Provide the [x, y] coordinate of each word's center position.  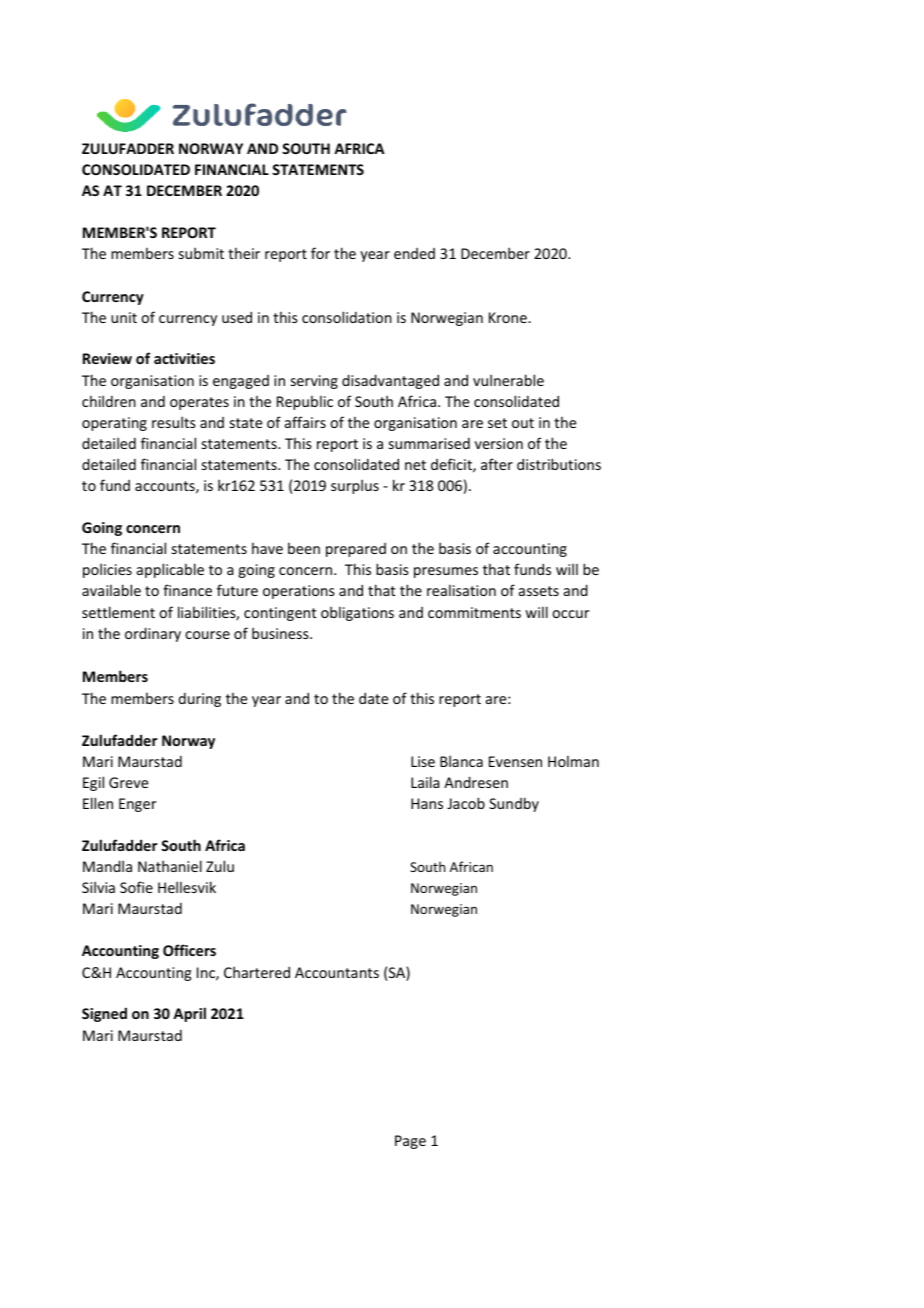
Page [410, 1142]
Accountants [337, 972]
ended [414, 253]
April [189, 1014]
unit [124, 317]
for [320, 253]
